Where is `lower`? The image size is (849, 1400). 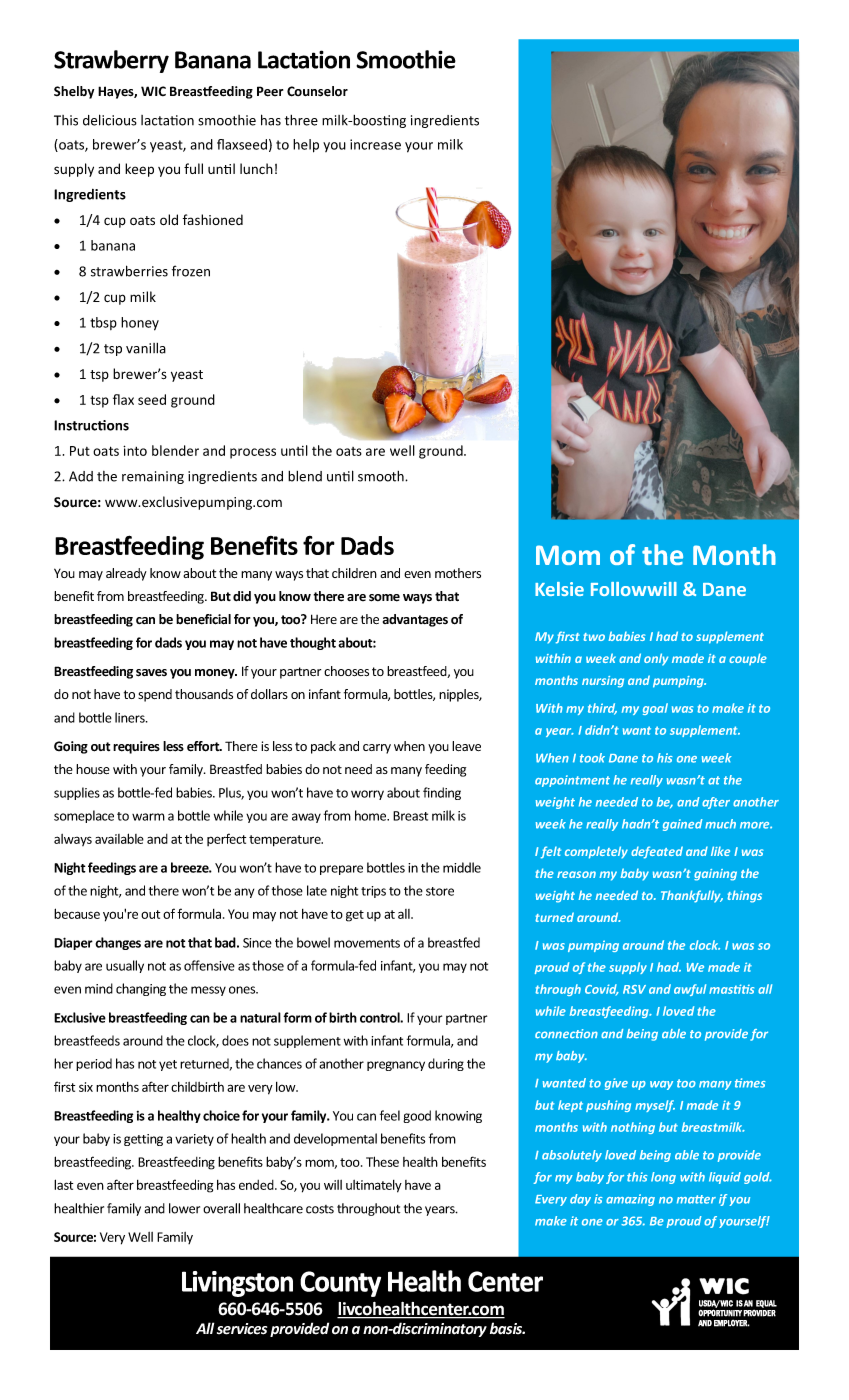
lower is located at coordinates (184, 1208).
